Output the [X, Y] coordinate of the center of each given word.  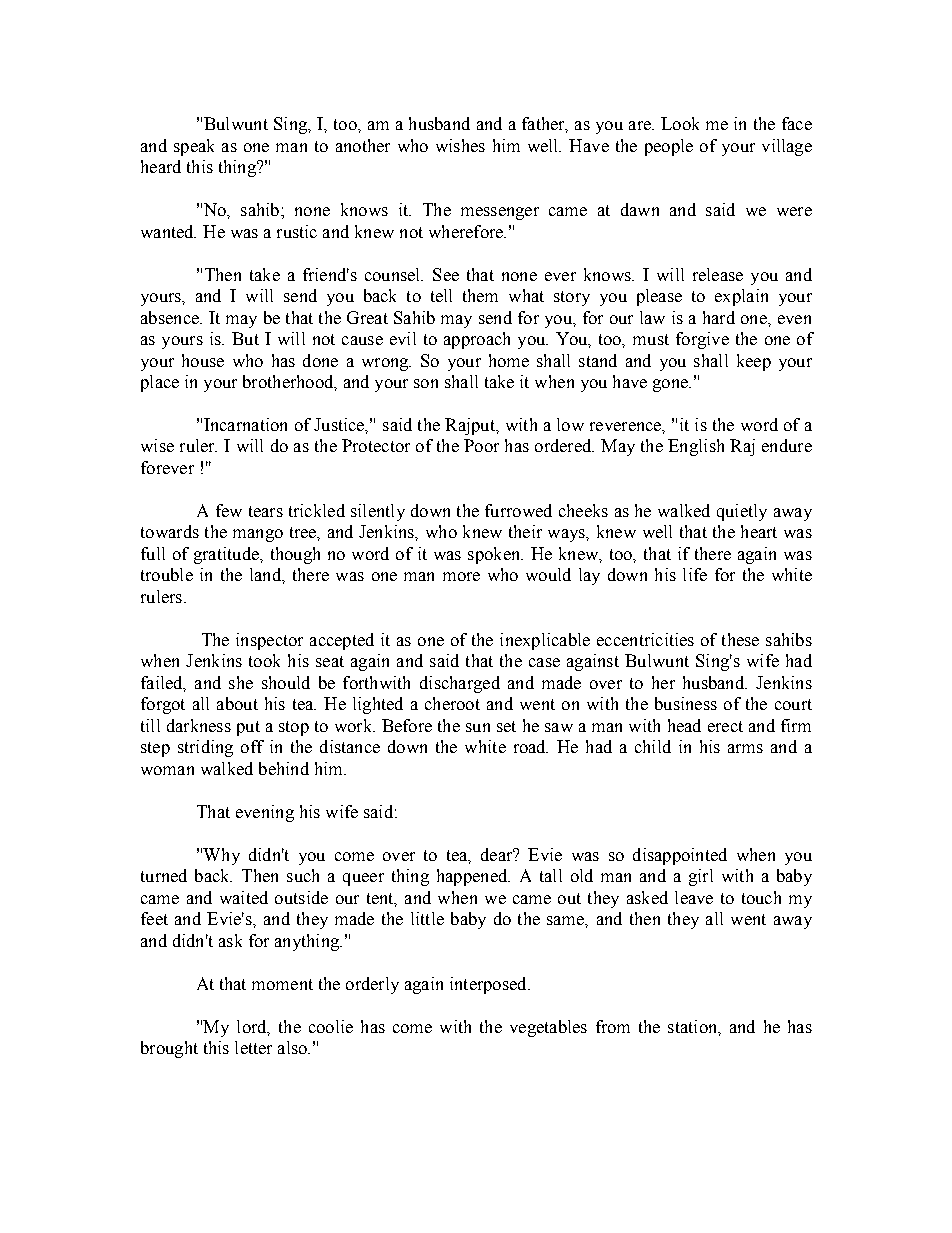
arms [745, 748]
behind [284, 768]
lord [253, 1027]
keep [754, 362]
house [203, 360]
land [266, 574]
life [695, 574]
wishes [460, 145]
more [461, 576]
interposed [489, 985]
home [509, 360]
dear [498, 854]
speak [194, 147]
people [669, 147]
